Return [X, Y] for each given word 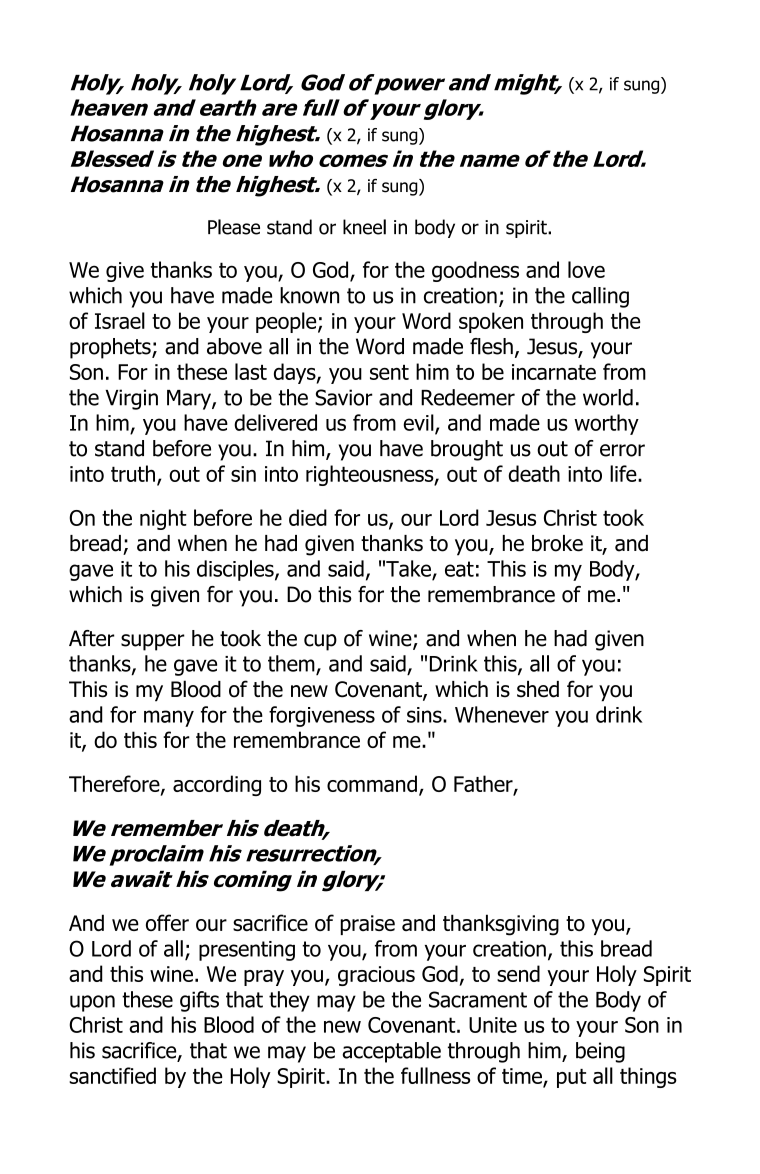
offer [167, 922]
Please [234, 227]
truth [133, 473]
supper [153, 642]
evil [419, 423]
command [372, 783]
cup [320, 642]
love [586, 269]
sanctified [112, 1075]
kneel [364, 227]
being [600, 1052]
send [518, 973]
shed [538, 689]
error [622, 450]
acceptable [391, 1052]
